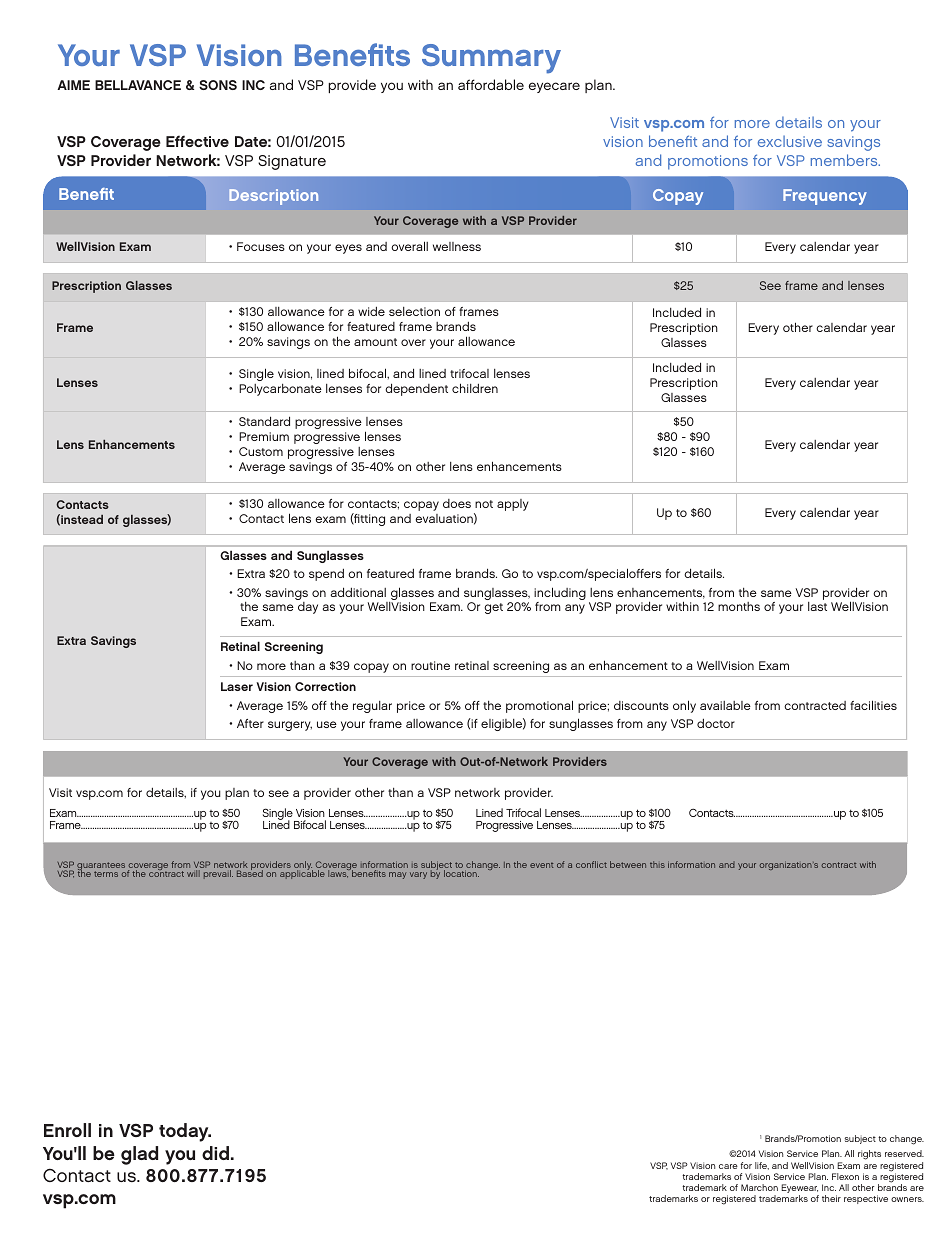  I want to click on Frequency, so click(825, 197).
